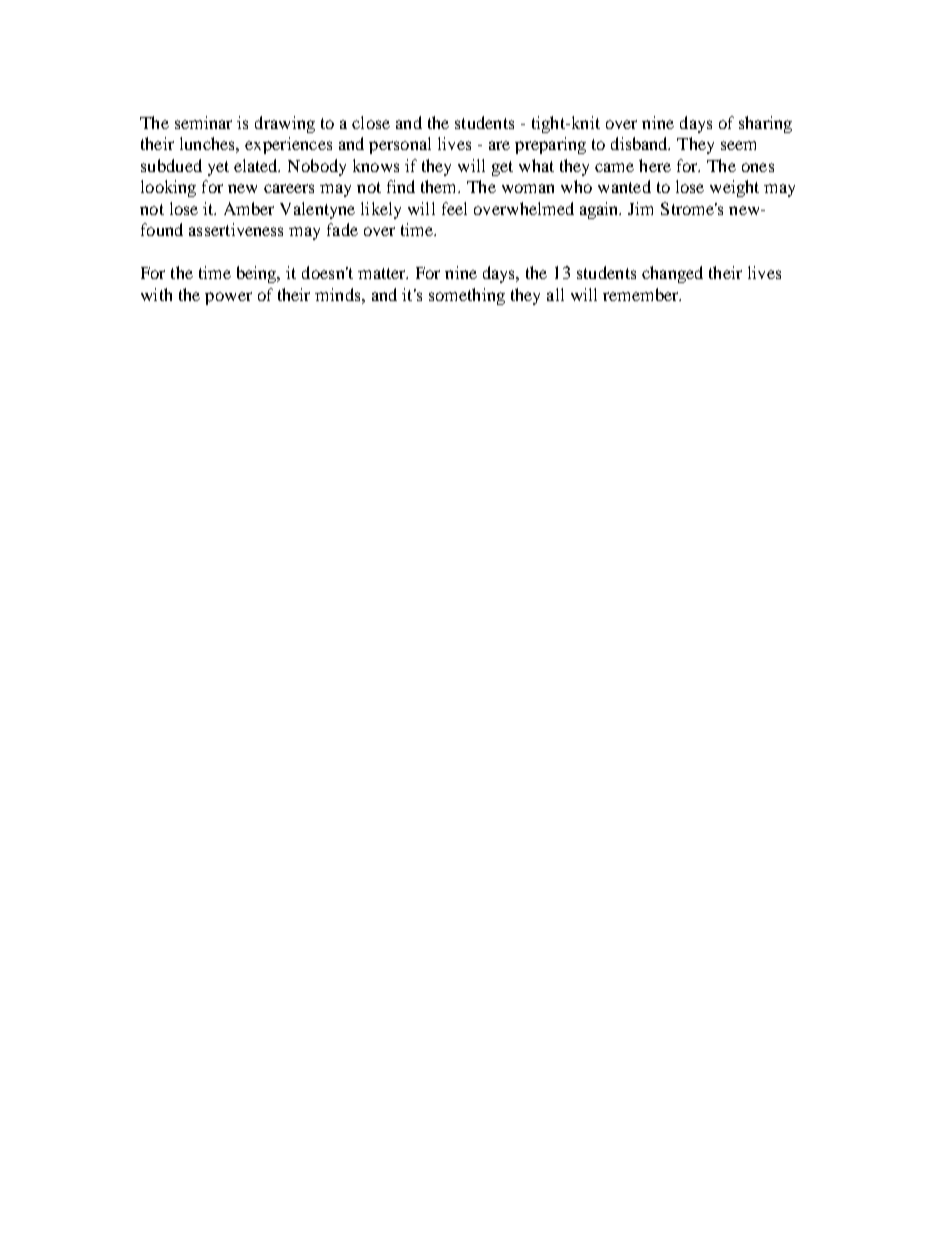  I want to click on sharing, so click(765, 124).
